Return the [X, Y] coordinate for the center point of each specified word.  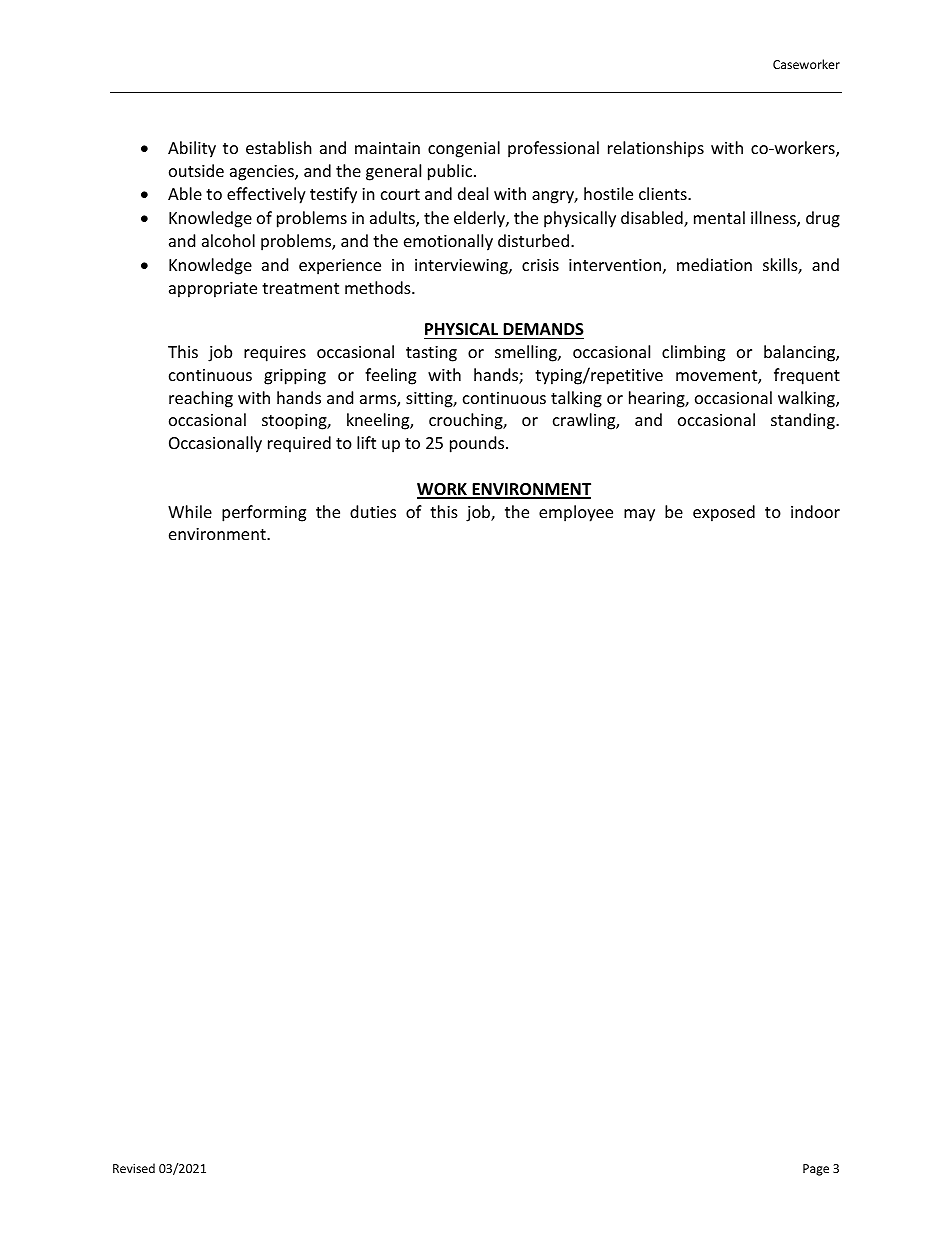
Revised [134, 1168]
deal [473, 193]
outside [196, 170]
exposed [724, 513]
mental [719, 217]
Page [816, 1170]
